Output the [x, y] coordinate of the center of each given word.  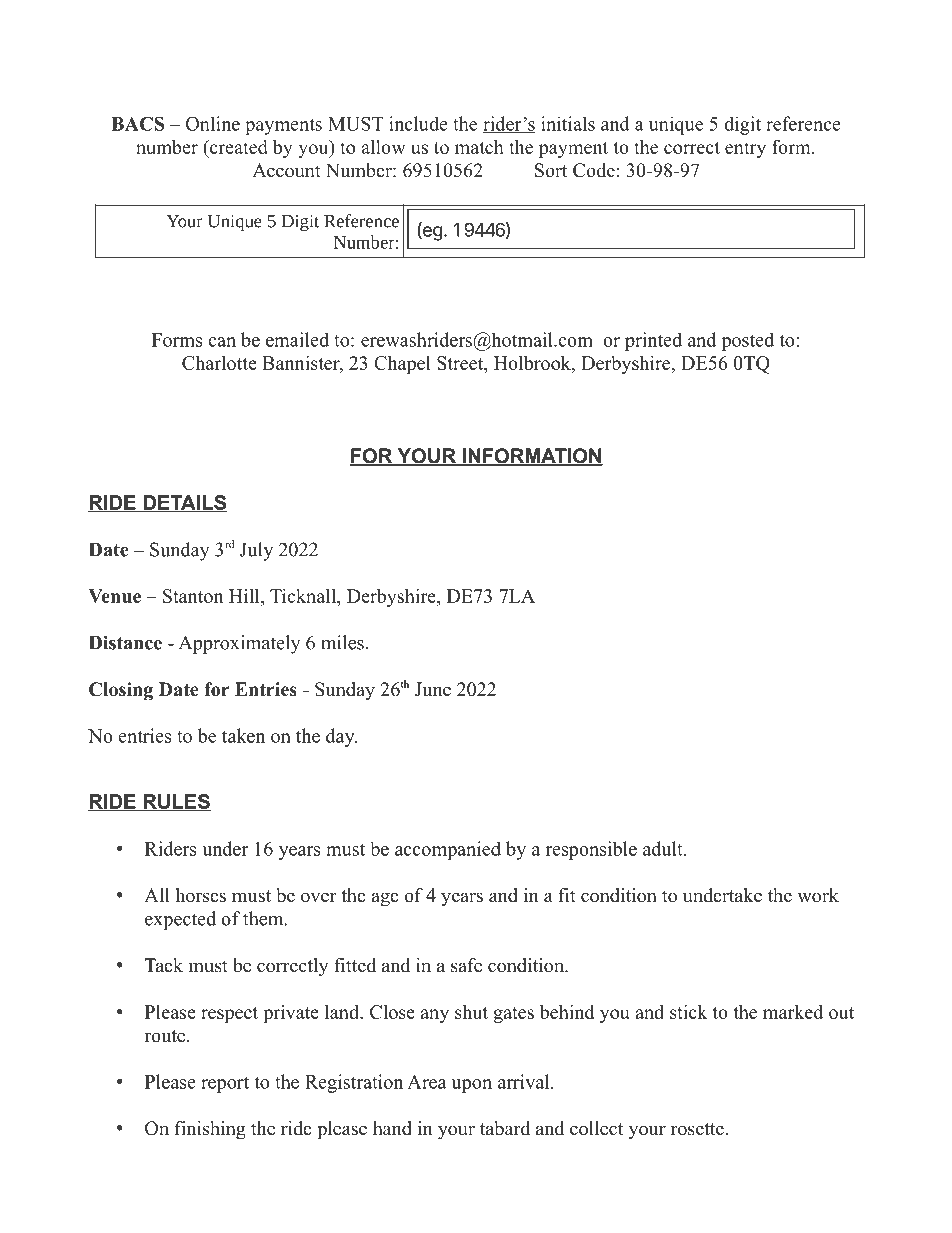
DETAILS [184, 503]
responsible [591, 850]
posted [747, 341]
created [238, 147]
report [225, 1084]
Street [461, 363]
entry [745, 150]
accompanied [448, 850]
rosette [698, 1129]
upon [472, 1086]
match [479, 146]
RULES [176, 802]
